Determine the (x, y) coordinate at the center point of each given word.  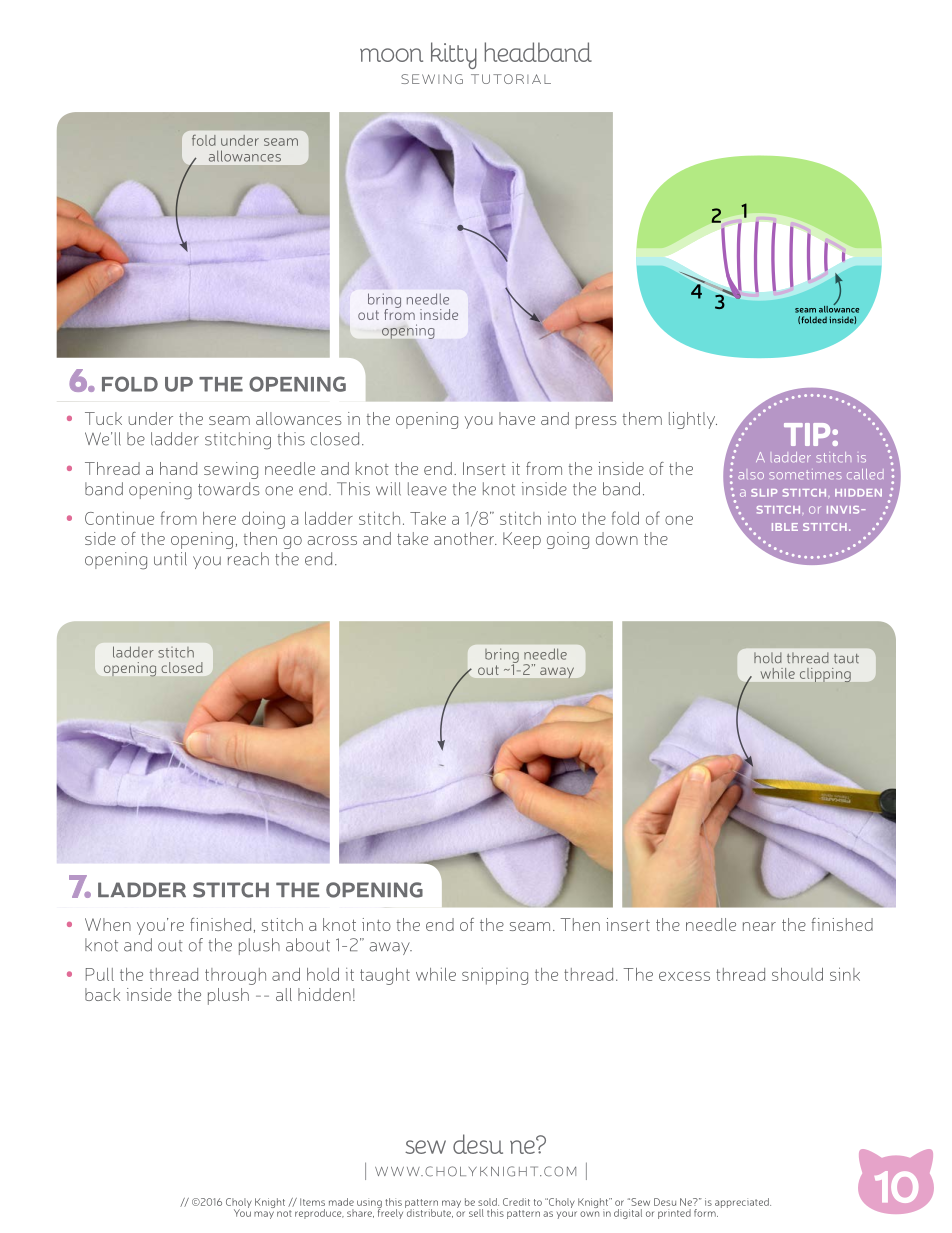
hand (178, 468)
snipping (495, 976)
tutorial (511, 79)
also (751, 476)
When (108, 924)
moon (391, 55)
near (759, 926)
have (517, 418)
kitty (454, 55)
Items (312, 1202)
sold (488, 1202)
